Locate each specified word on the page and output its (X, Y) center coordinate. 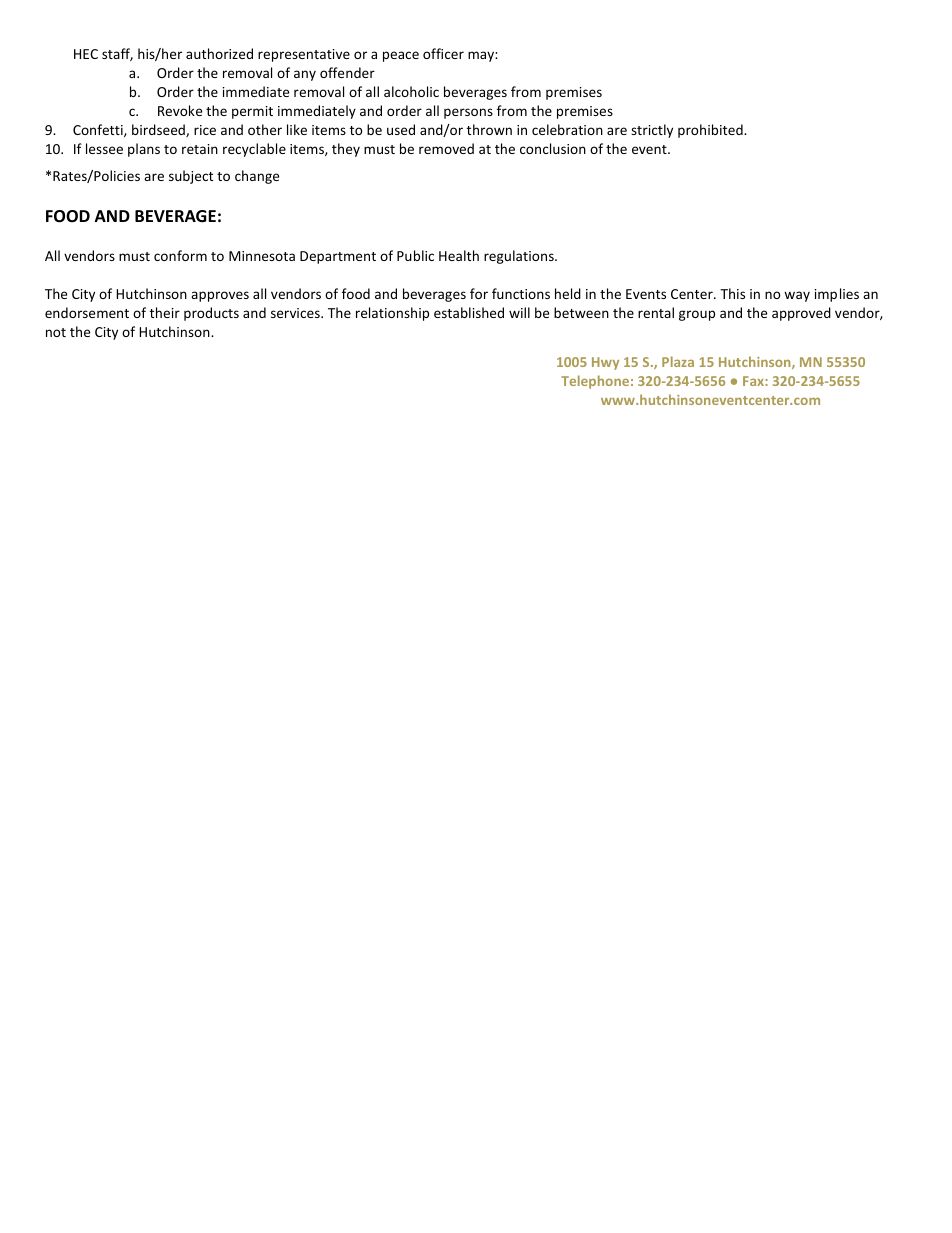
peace (401, 56)
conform (180, 255)
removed (446, 148)
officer (443, 53)
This (732, 293)
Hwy (605, 363)
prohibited (711, 131)
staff (117, 54)
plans (144, 150)
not (56, 332)
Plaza (678, 361)
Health (459, 255)
